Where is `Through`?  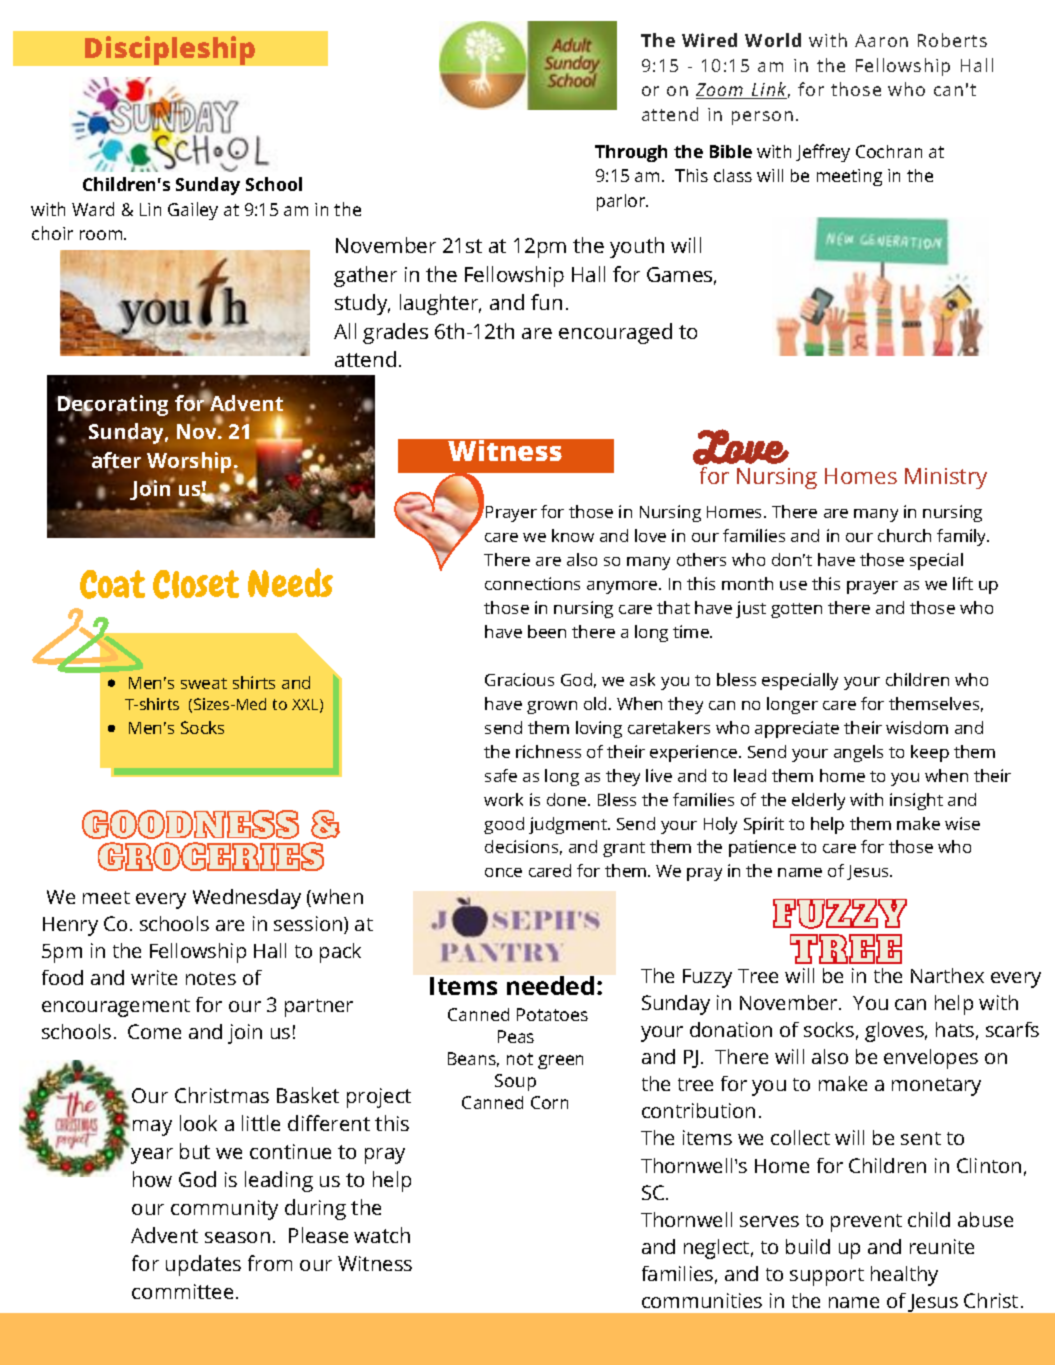 Through is located at coordinates (631, 153).
